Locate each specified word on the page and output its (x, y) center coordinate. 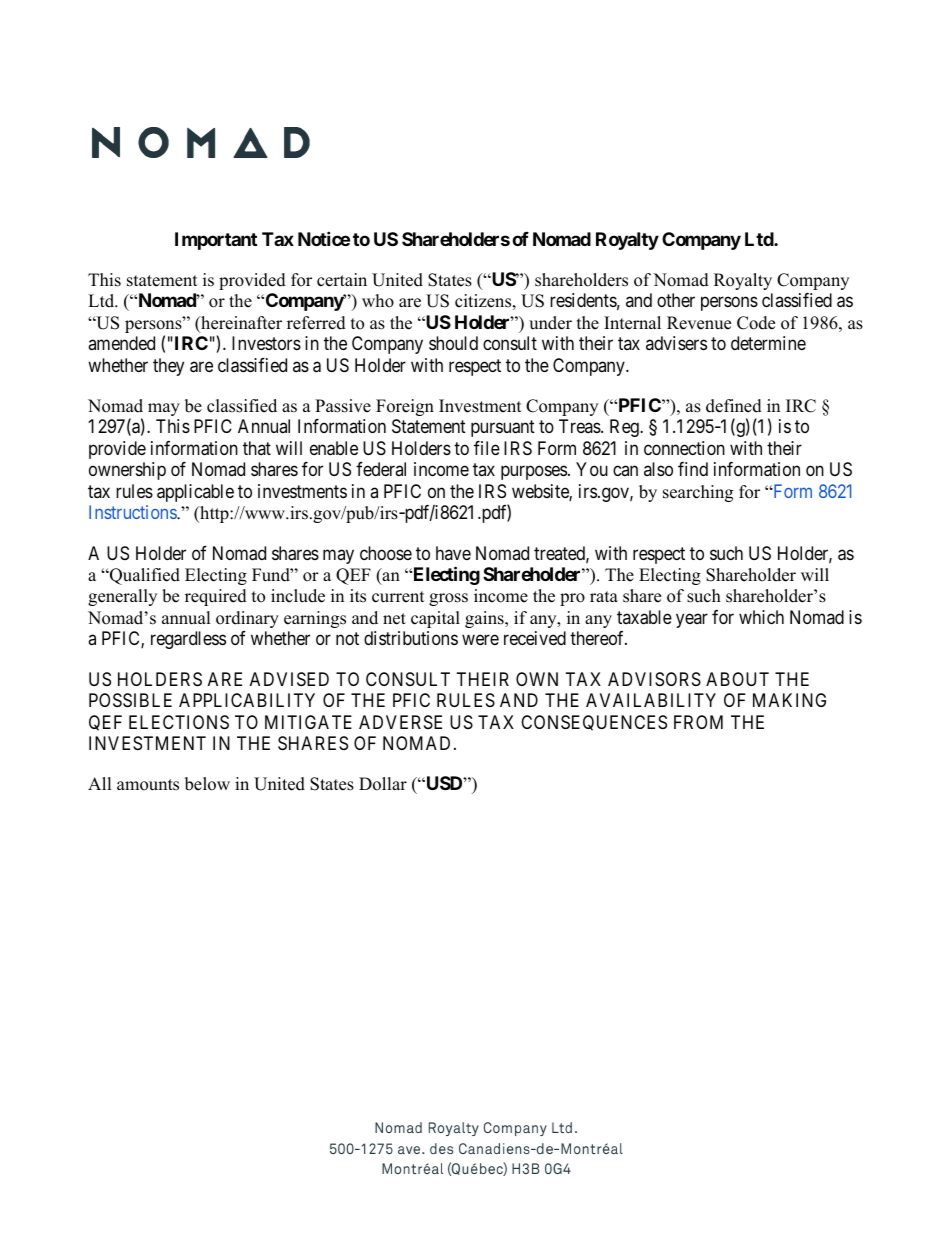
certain (342, 280)
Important (216, 241)
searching (698, 493)
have (453, 553)
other (676, 300)
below (207, 784)
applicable (195, 493)
